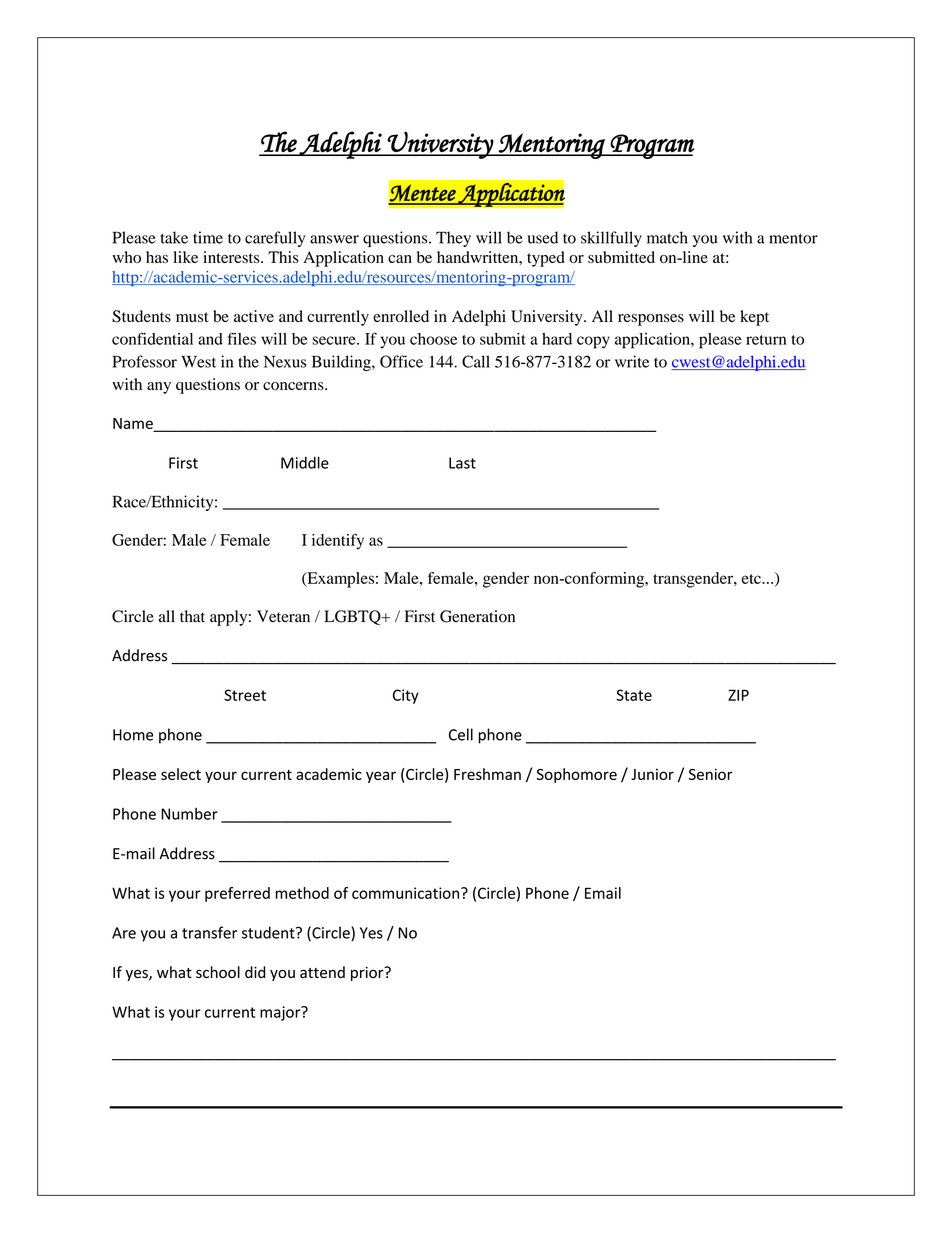 This page has height=1233, width=952. What do you see at coordinates (192, 616) in the page?
I see `that` at bounding box center [192, 616].
